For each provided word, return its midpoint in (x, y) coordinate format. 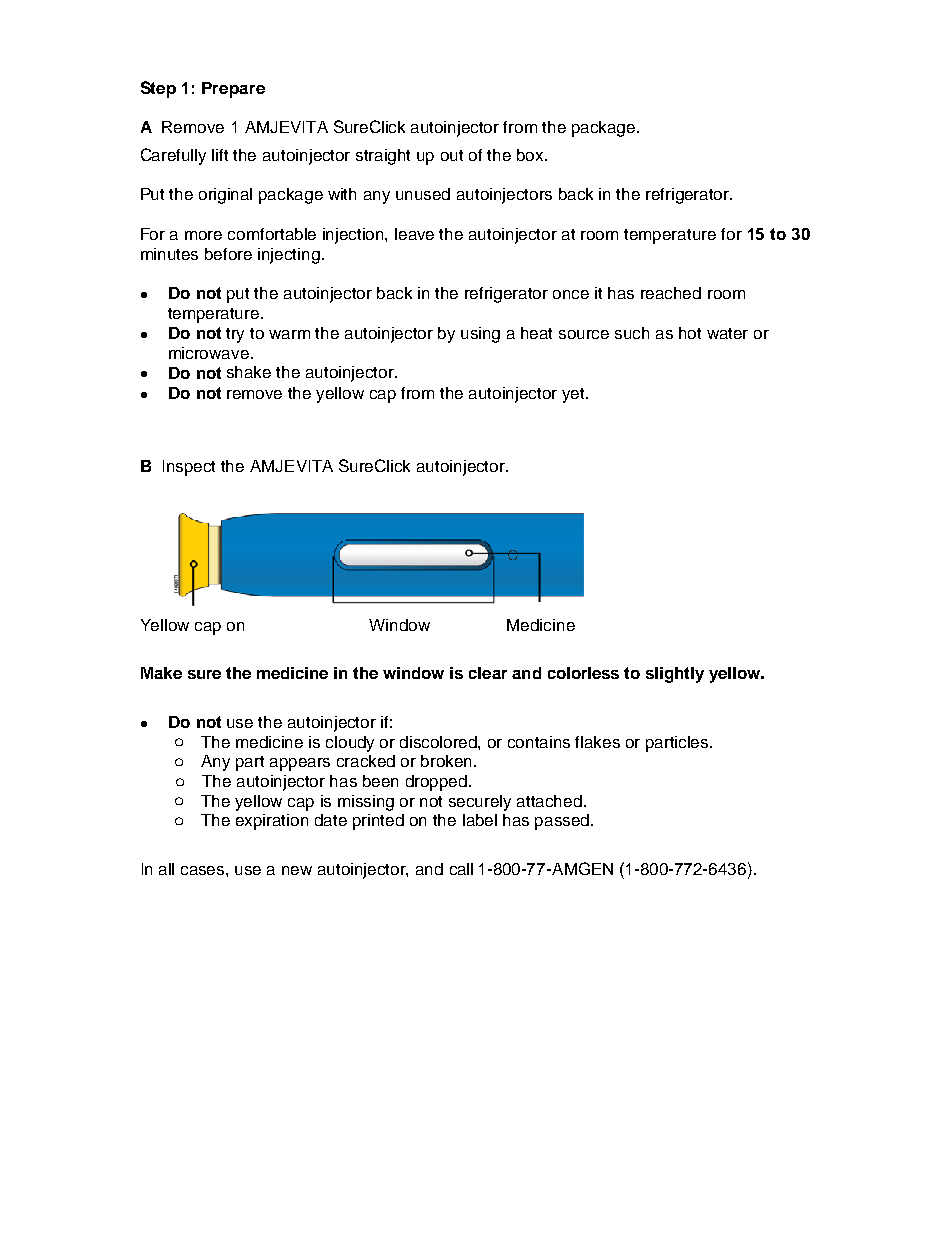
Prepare (233, 90)
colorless (583, 673)
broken (448, 761)
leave (414, 234)
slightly (675, 675)
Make (161, 673)
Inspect (189, 468)
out (452, 155)
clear (488, 673)
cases (204, 870)
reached (671, 293)
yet (574, 395)
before (228, 254)
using (480, 335)
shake (249, 372)
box (531, 155)
